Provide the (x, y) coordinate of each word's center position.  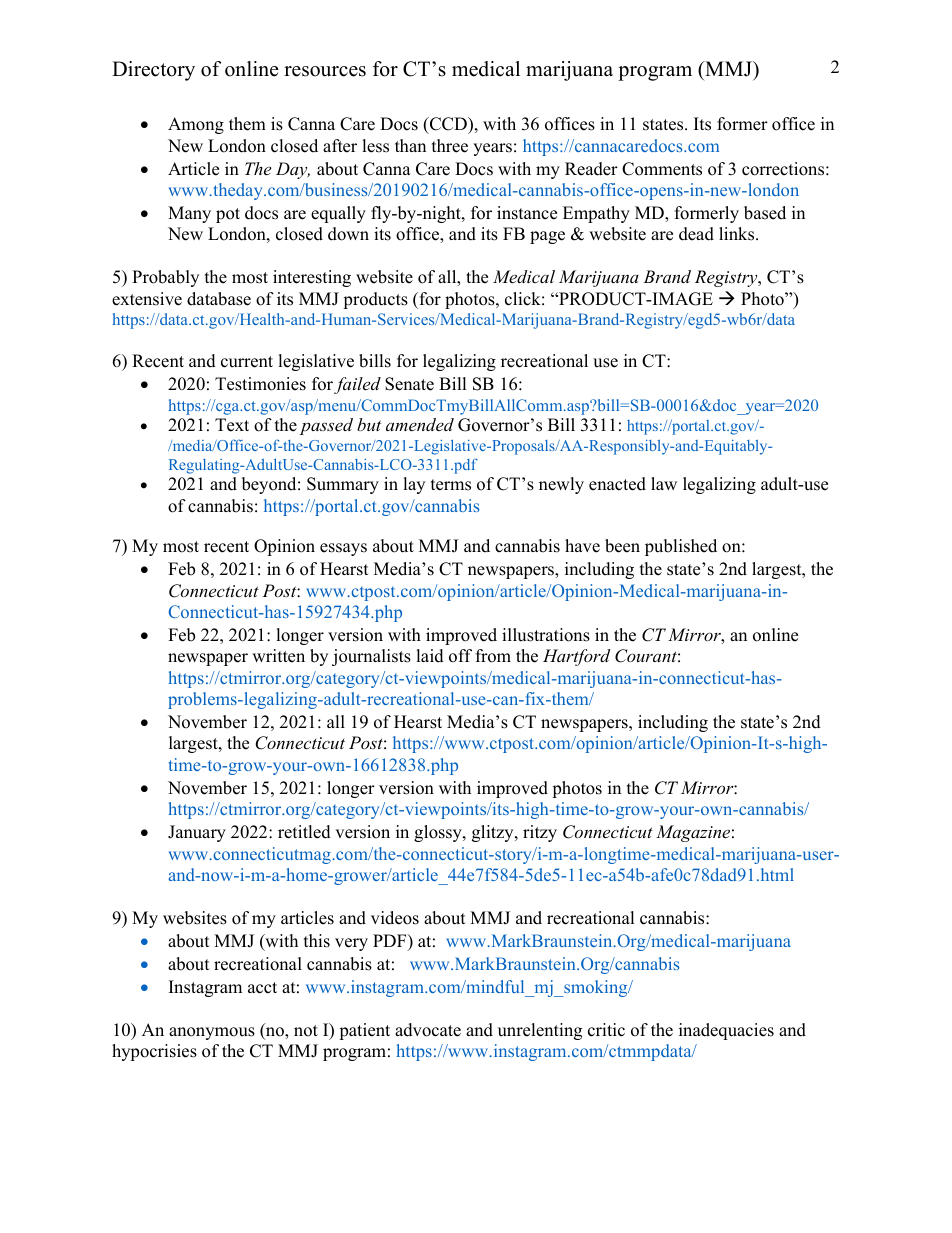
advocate (428, 1030)
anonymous (212, 1033)
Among (196, 125)
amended (420, 424)
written (278, 656)
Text (232, 425)
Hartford (576, 657)
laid (430, 656)
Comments (662, 169)
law (664, 483)
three (450, 146)
